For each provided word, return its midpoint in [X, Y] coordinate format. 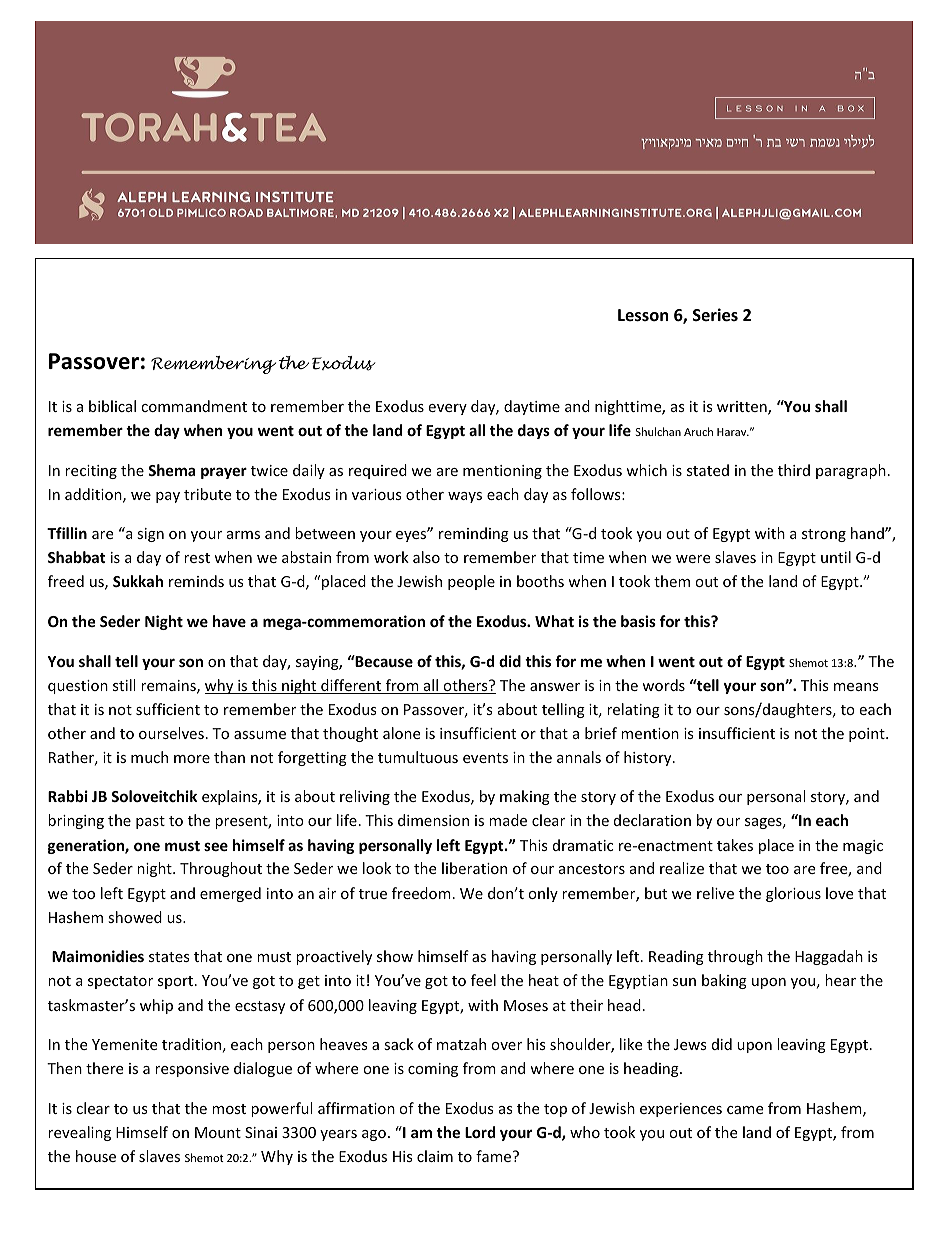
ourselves [171, 733]
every [447, 409]
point [868, 735]
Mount [218, 1132]
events [485, 758]
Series [715, 315]
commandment [194, 406]
